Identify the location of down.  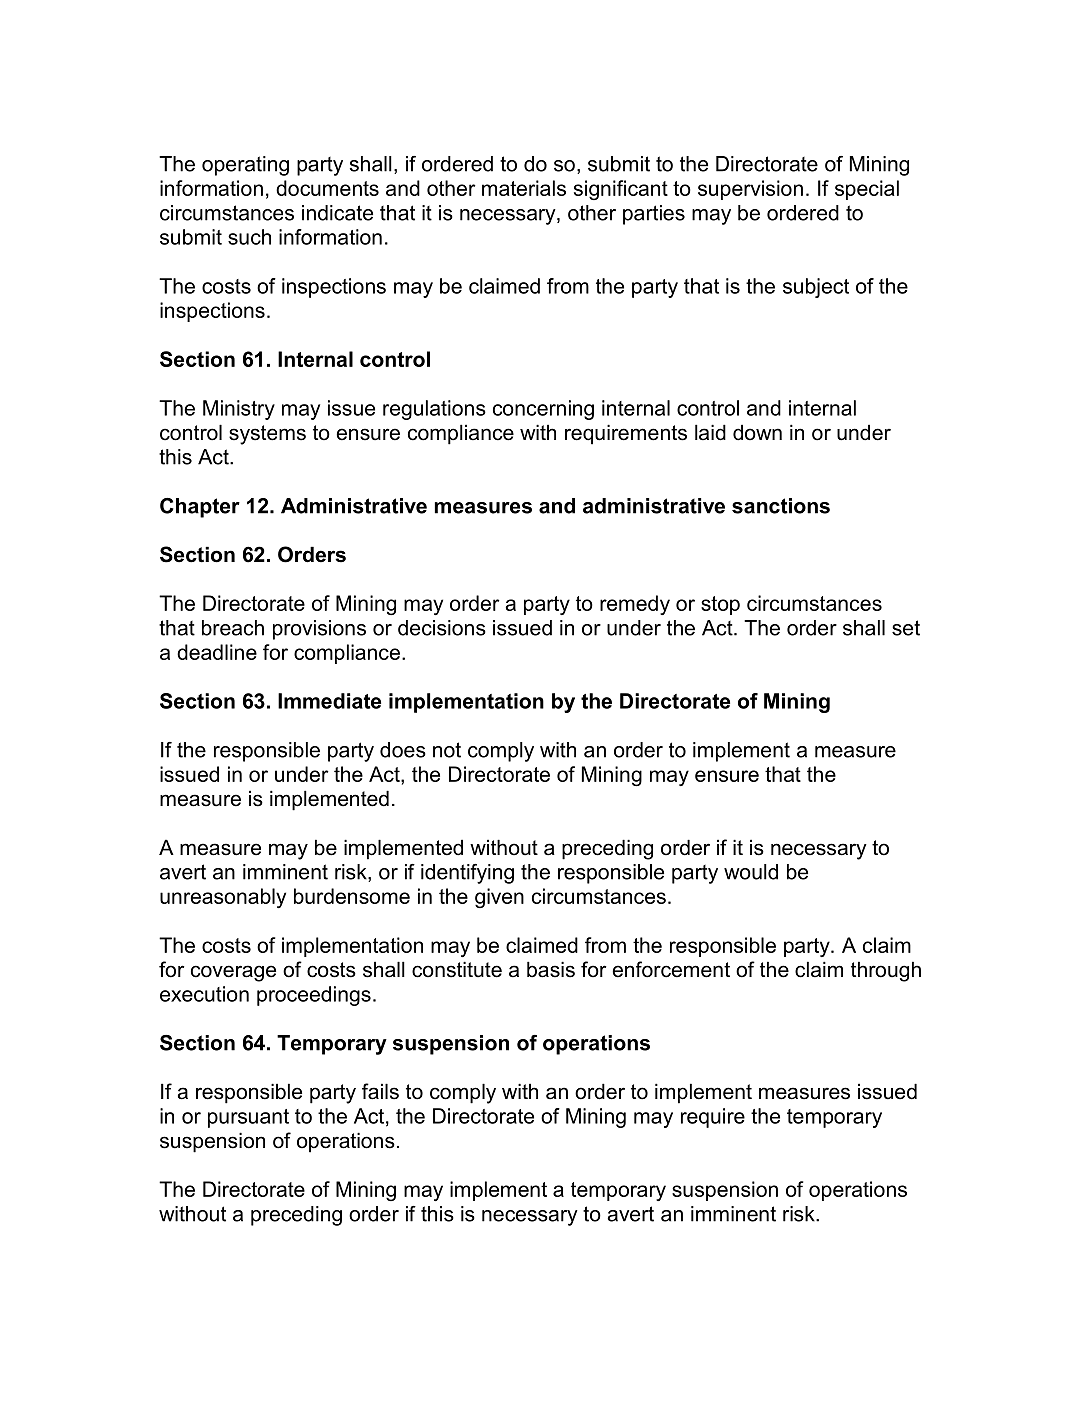
(757, 432).
